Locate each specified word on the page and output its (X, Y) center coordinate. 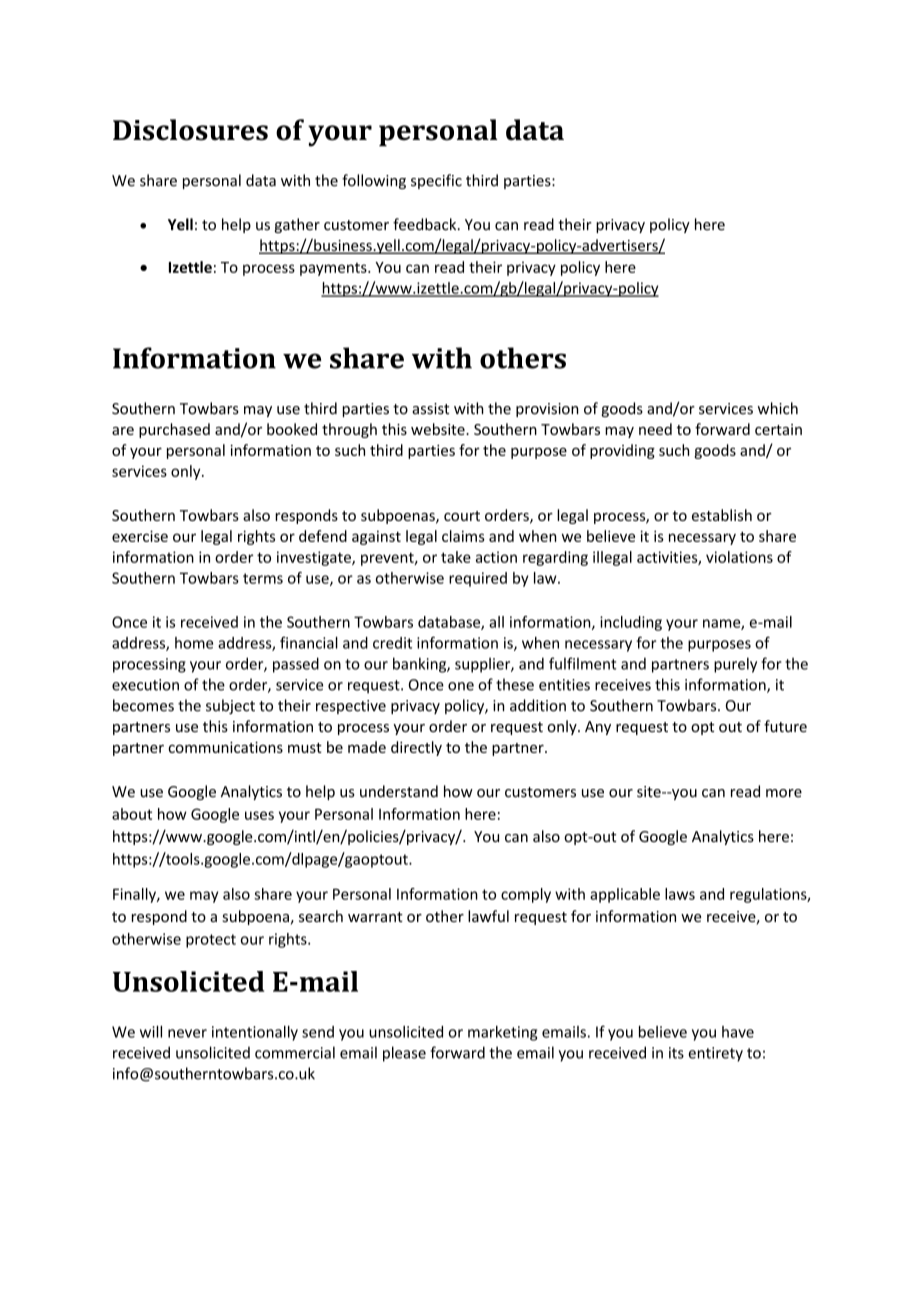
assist (430, 409)
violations (739, 557)
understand (399, 791)
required (478, 579)
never (187, 1033)
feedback (426, 224)
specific (436, 181)
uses (259, 815)
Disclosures (190, 130)
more (784, 793)
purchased (174, 430)
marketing (502, 1033)
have (738, 1032)
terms (263, 578)
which (778, 408)
